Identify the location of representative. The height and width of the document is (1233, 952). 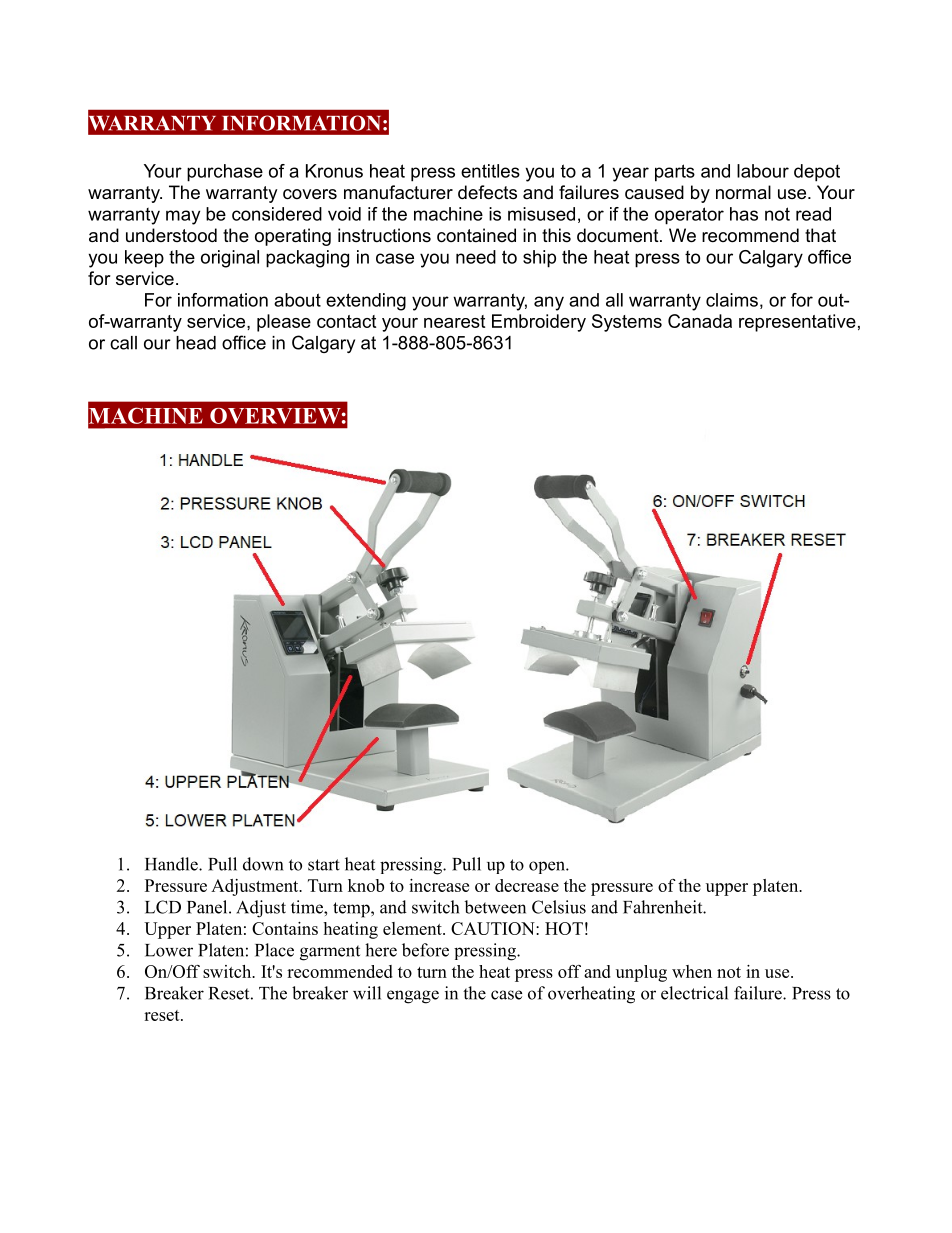
(797, 323).
